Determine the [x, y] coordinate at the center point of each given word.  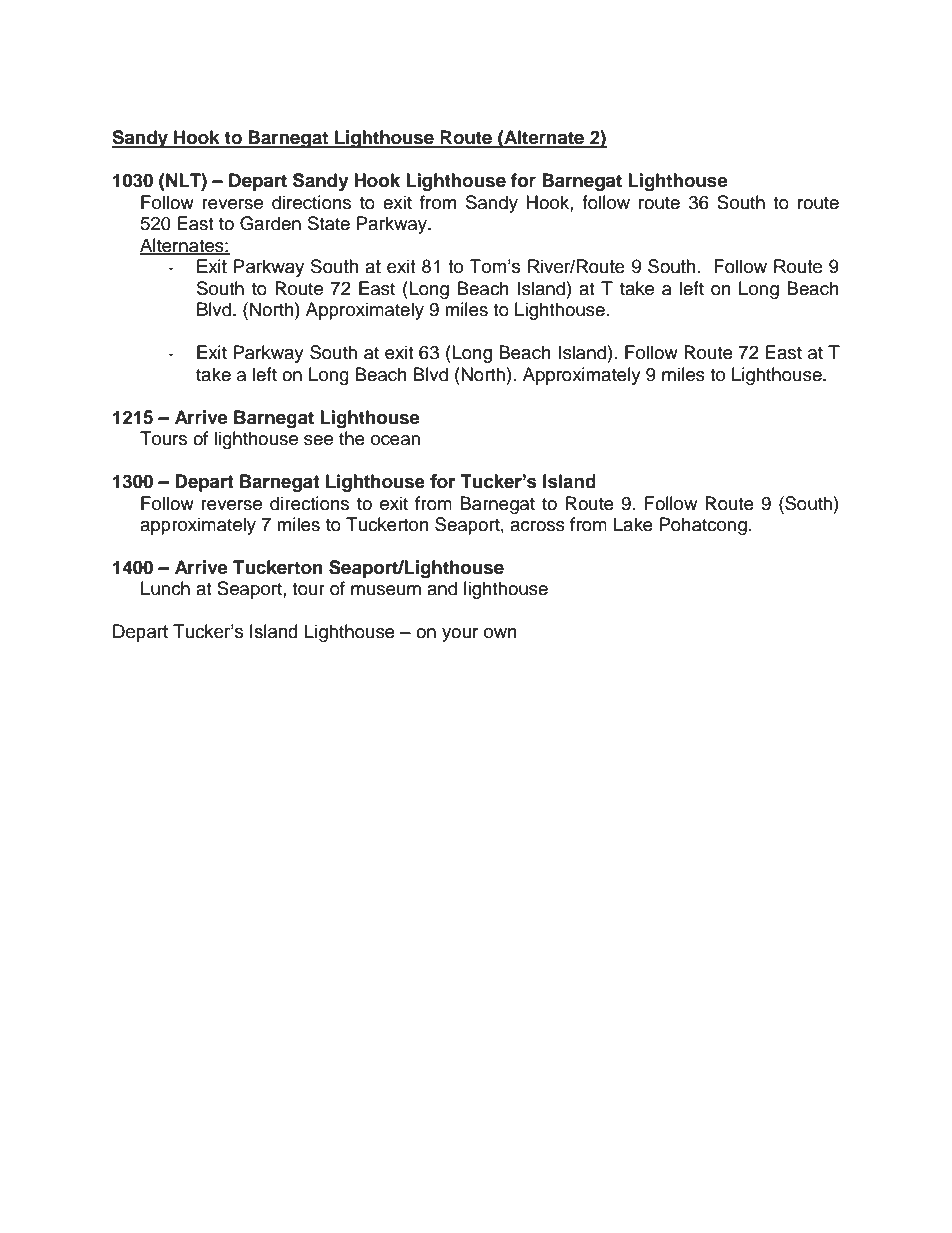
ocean [395, 440]
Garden [270, 223]
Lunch [165, 588]
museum [386, 590]
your [460, 635]
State [329, 223]
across [537, 526]
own [500, 633]
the [352, 438]
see [318, 440]
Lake [633, 524]
